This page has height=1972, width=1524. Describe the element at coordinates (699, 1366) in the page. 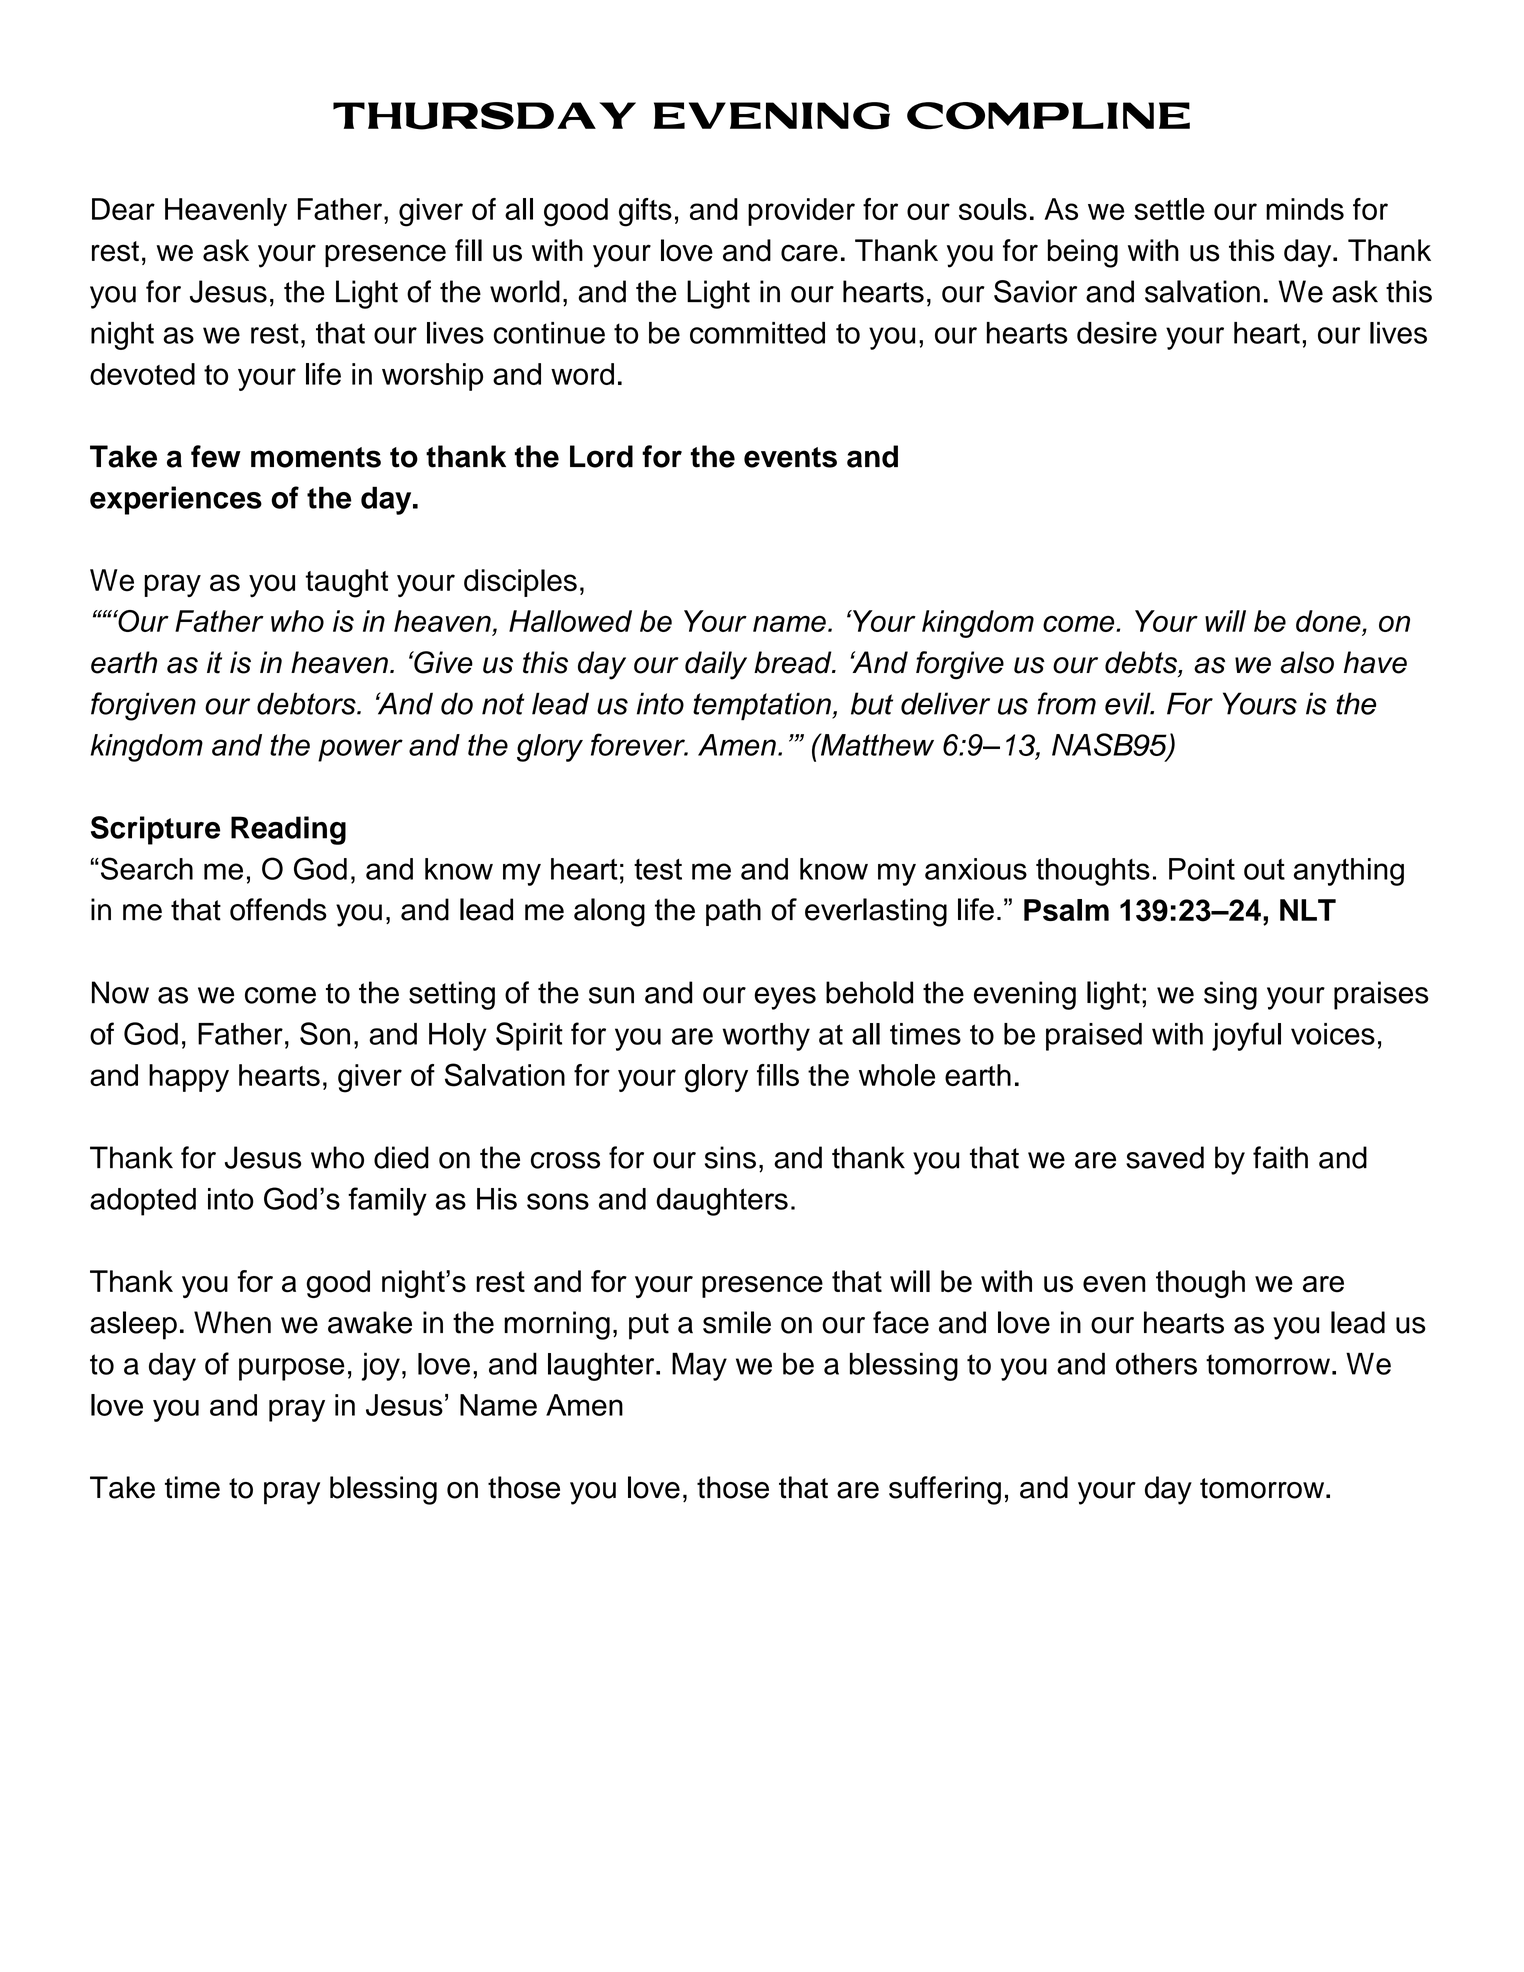

I see `May` at that location.
